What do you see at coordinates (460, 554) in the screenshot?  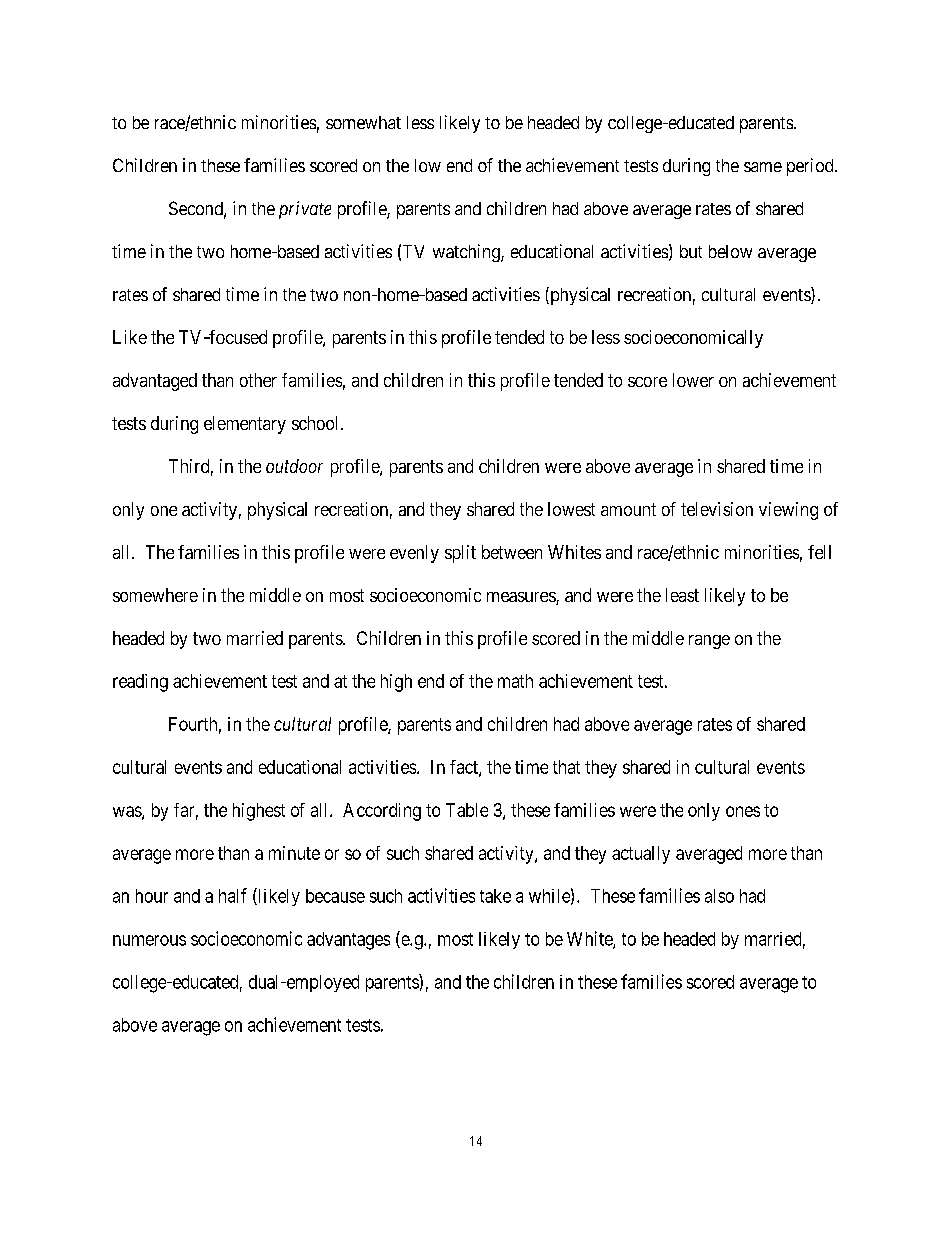 I see `split` at bounding box center [460, 554].
